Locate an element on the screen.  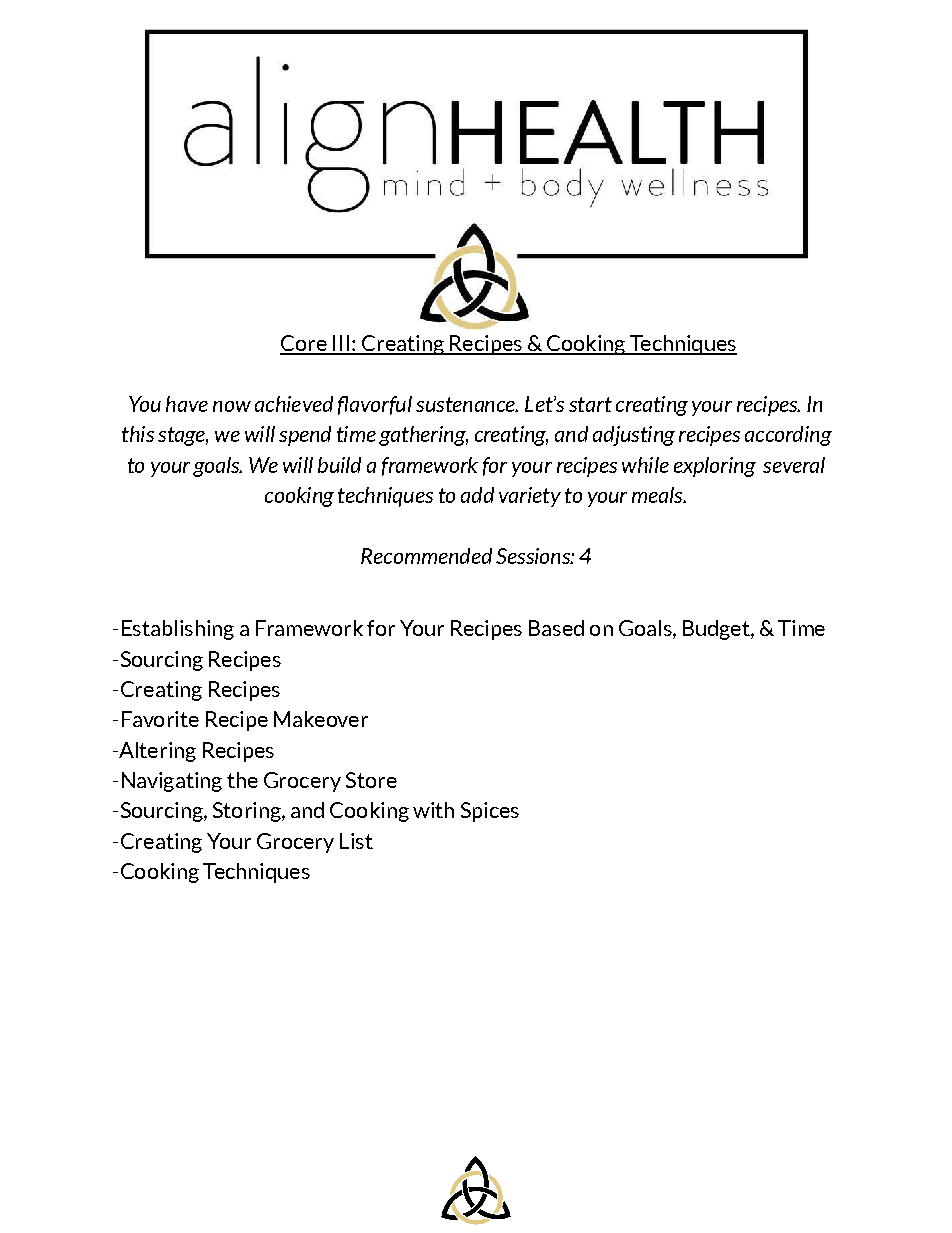
III is located at coordinates (341, 344).
